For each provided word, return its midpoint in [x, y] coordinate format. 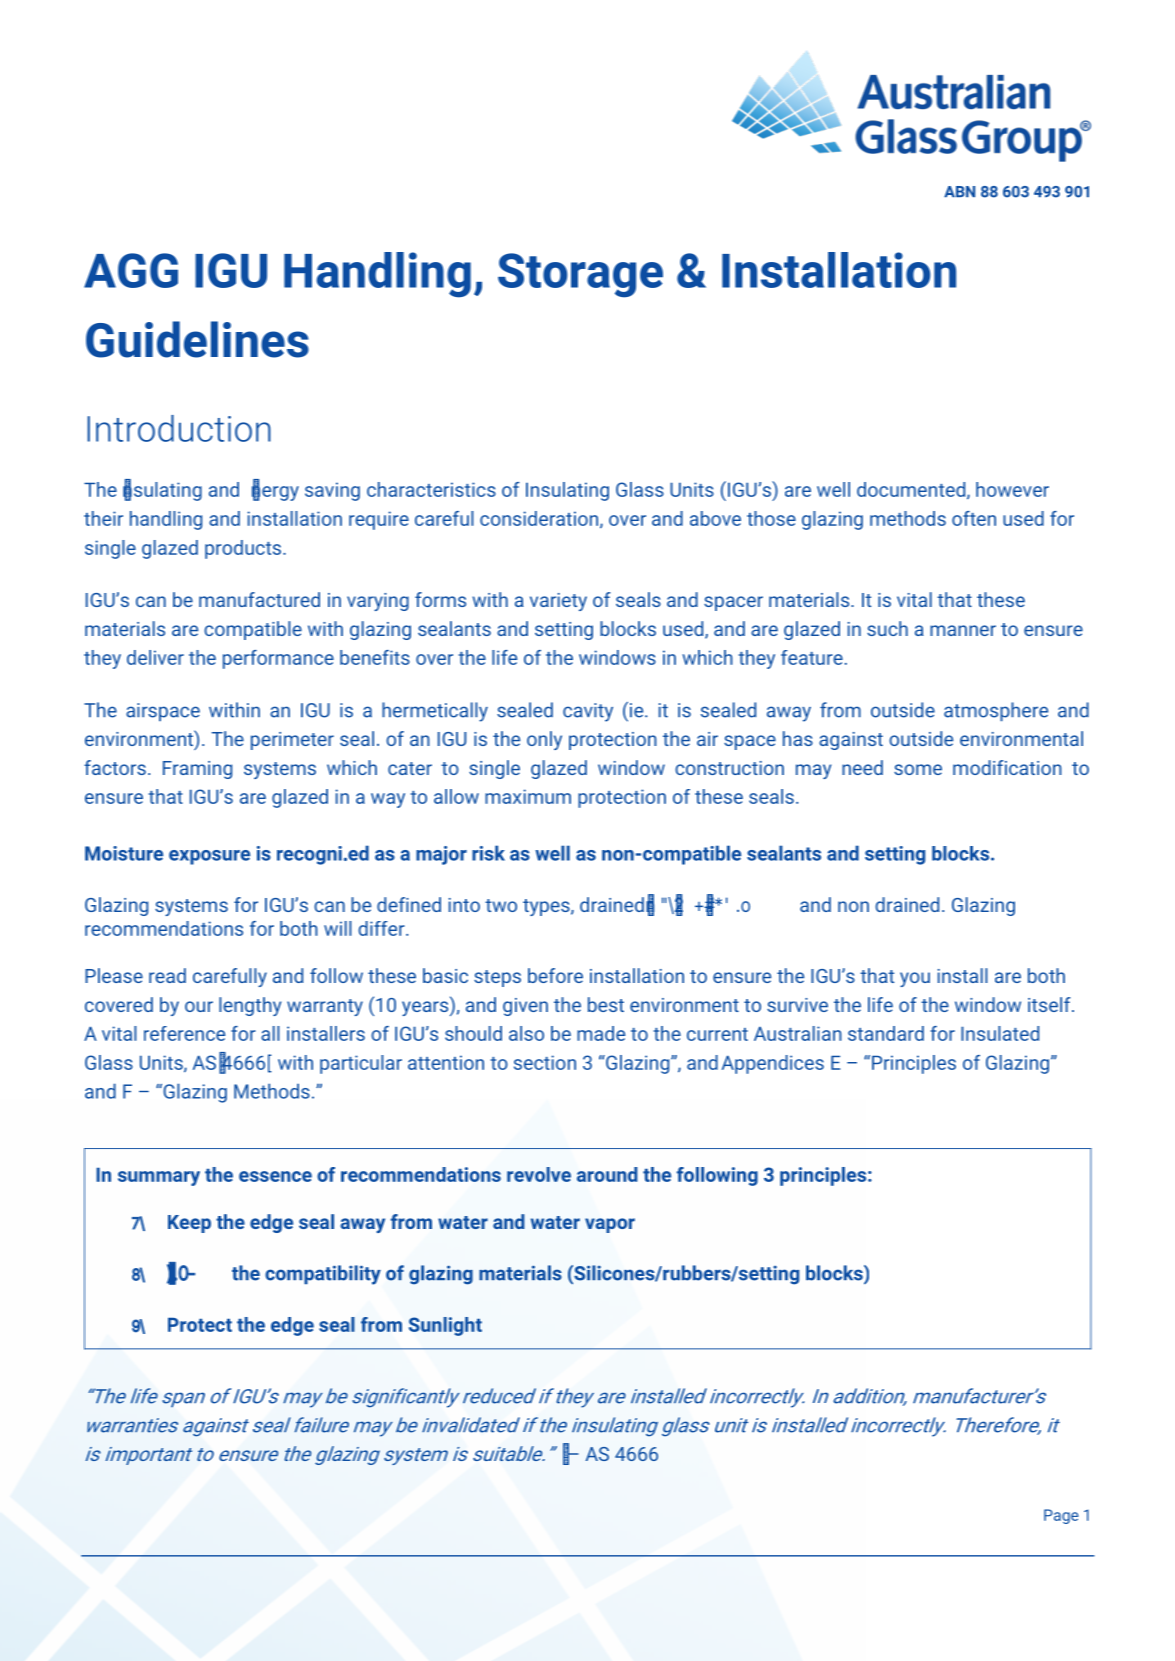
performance [278, 659]
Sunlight [445, 1326]
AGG [131, 270]
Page [1061, 1516]
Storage [580, 275]
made [601, 1033]
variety [558, 602]
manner [963, 630]
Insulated [1000, 1033]
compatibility [323, 1275]
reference [184, 1033]
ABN [959, 191]
